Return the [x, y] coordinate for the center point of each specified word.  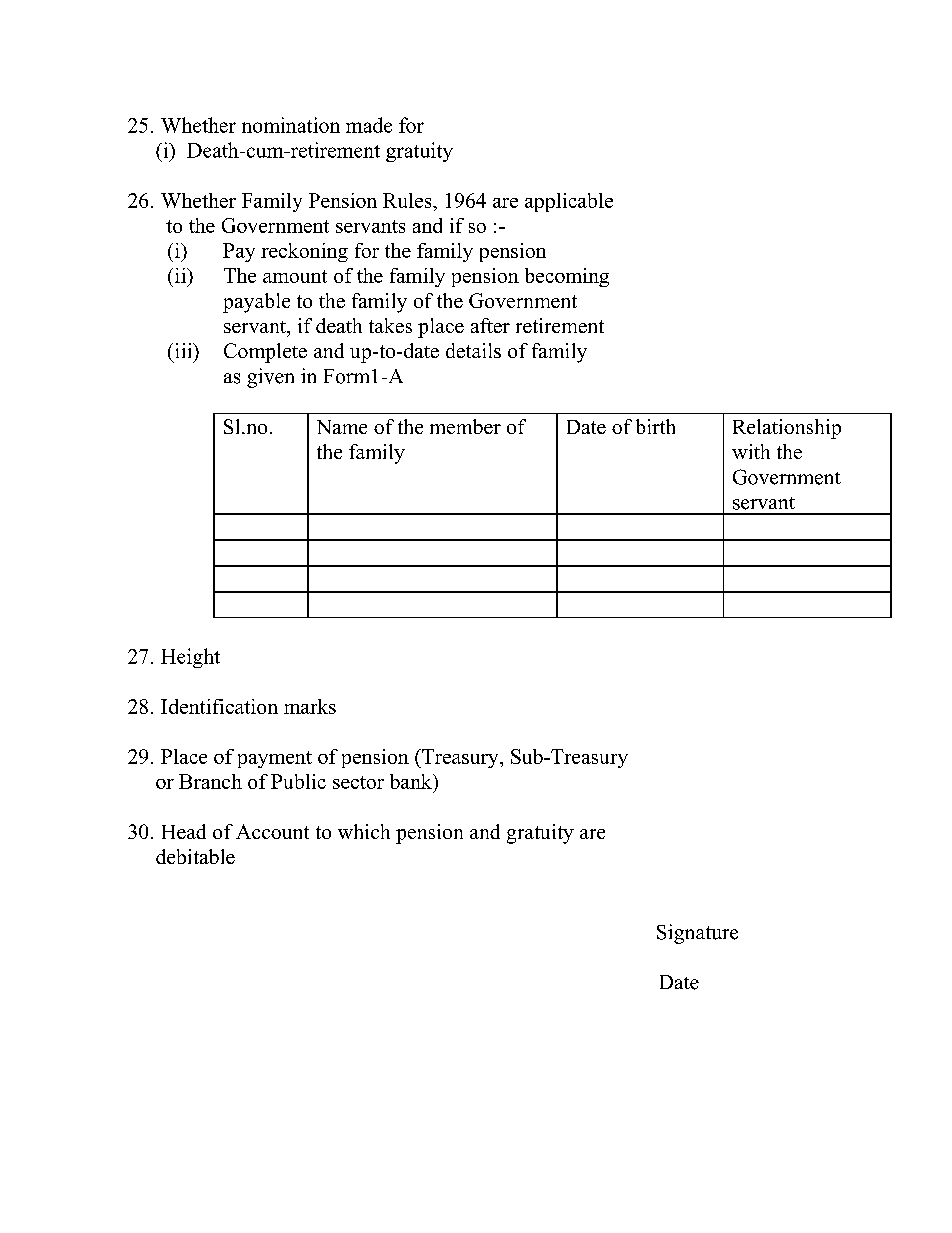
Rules [408, 200]
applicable [569, 202]
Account [272, 831]
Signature [697, 934]
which [364, 831]
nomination [291, 125]
